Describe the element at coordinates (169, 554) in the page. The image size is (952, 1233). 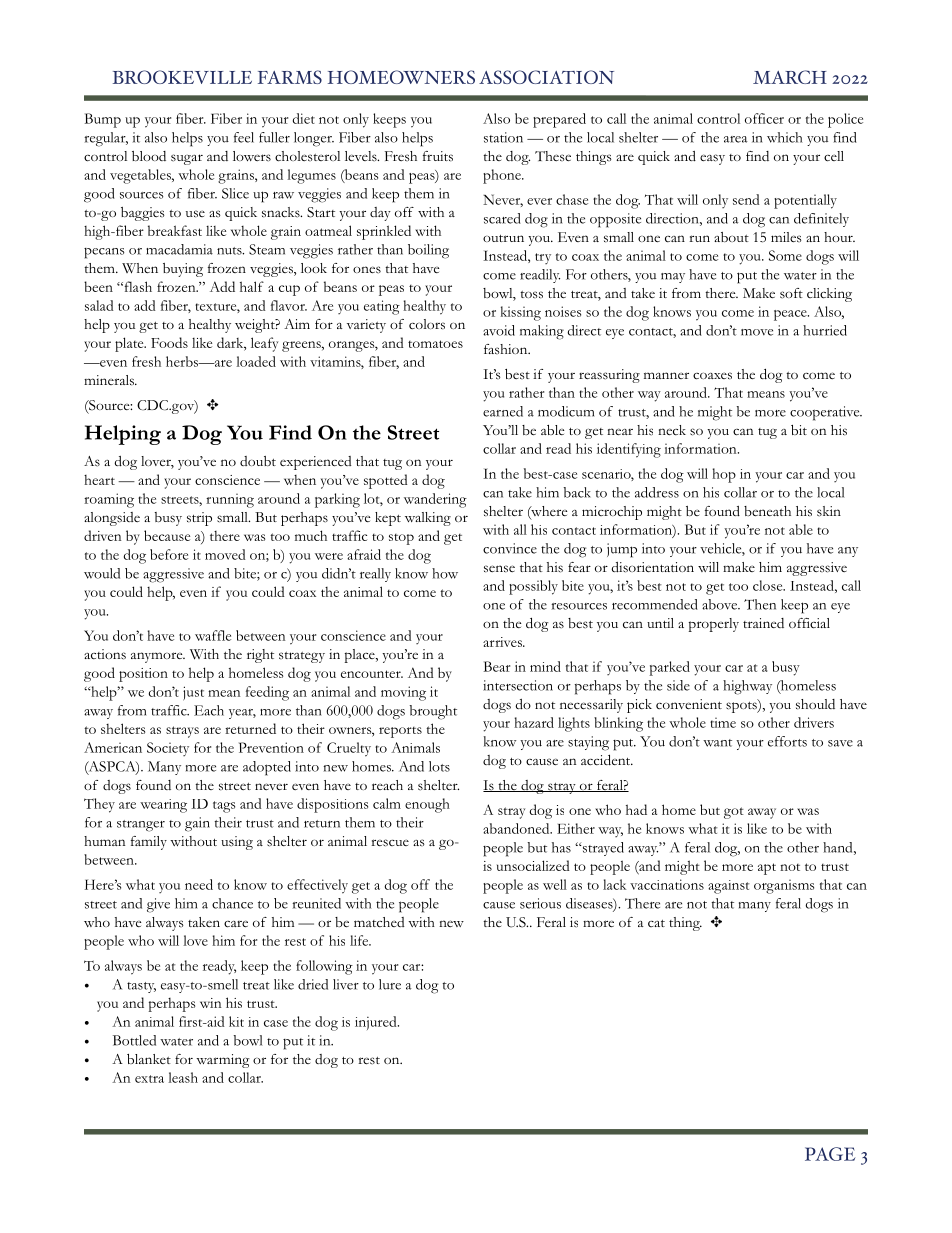
I see `before` at that location.
